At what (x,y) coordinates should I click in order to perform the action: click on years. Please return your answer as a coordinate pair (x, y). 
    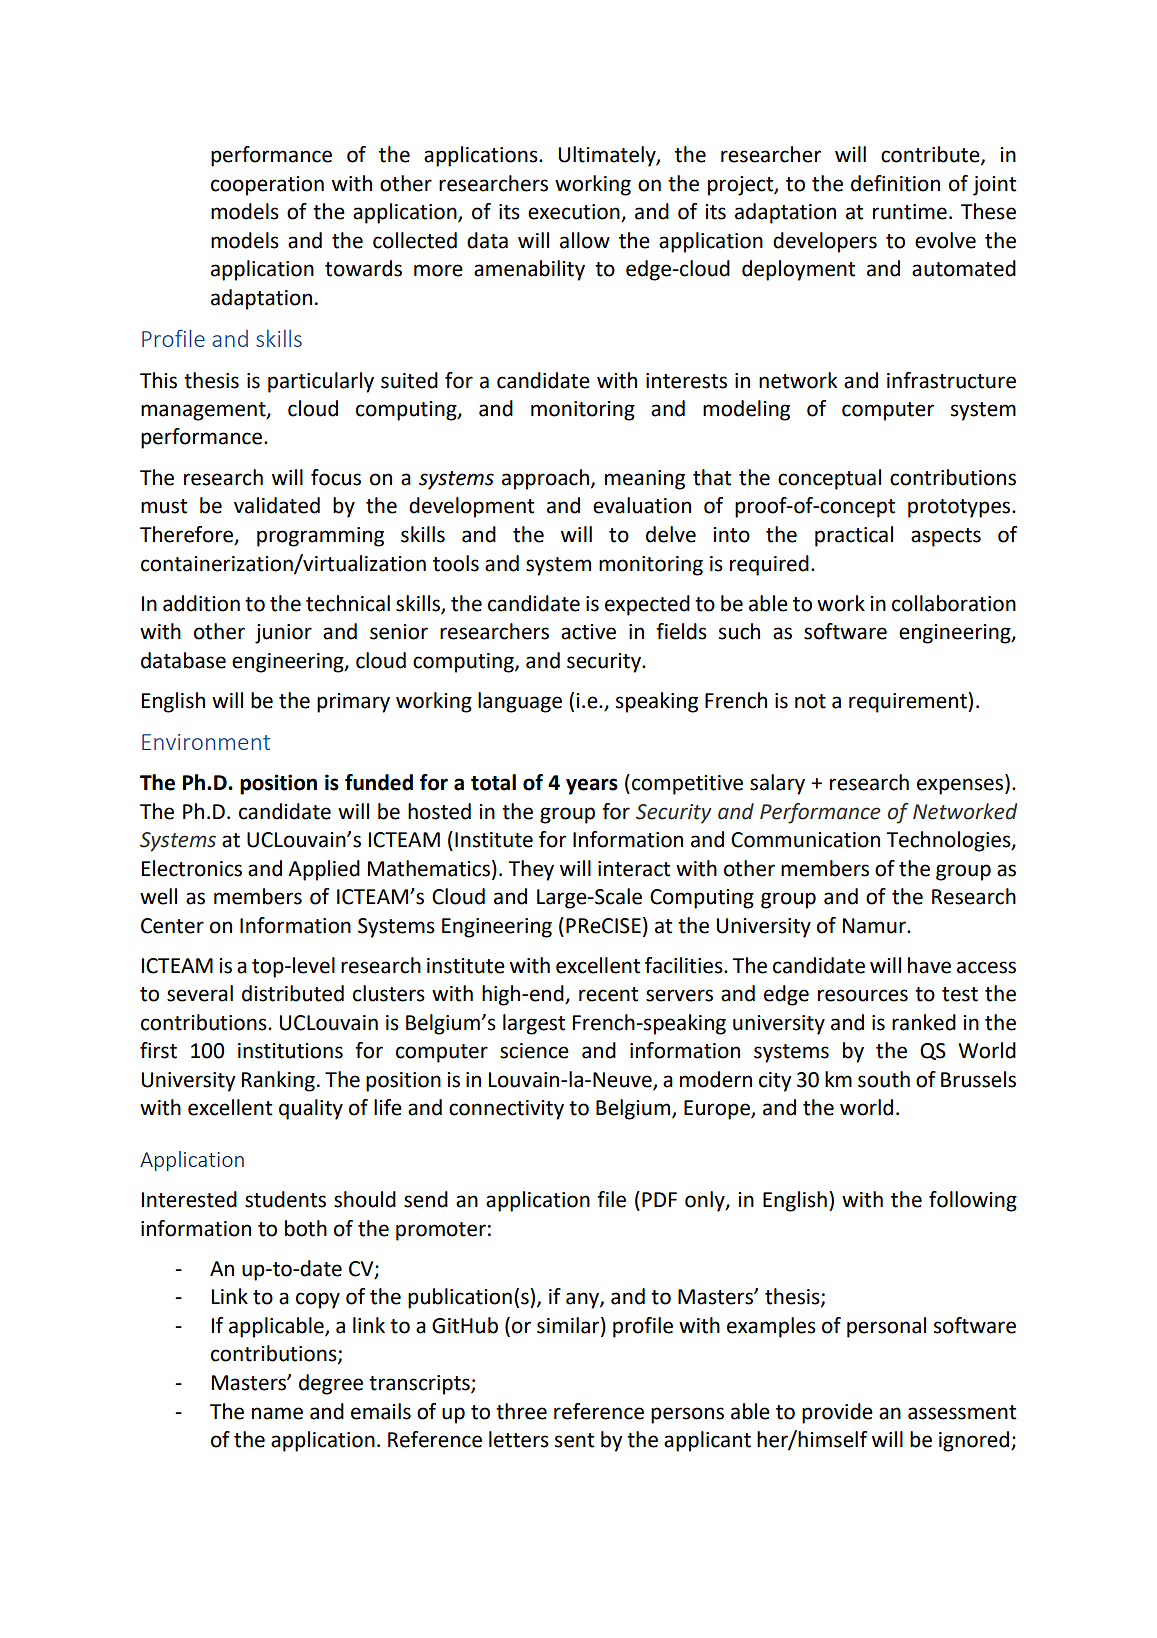
    Looking at the image, I should click on (592, 786).
